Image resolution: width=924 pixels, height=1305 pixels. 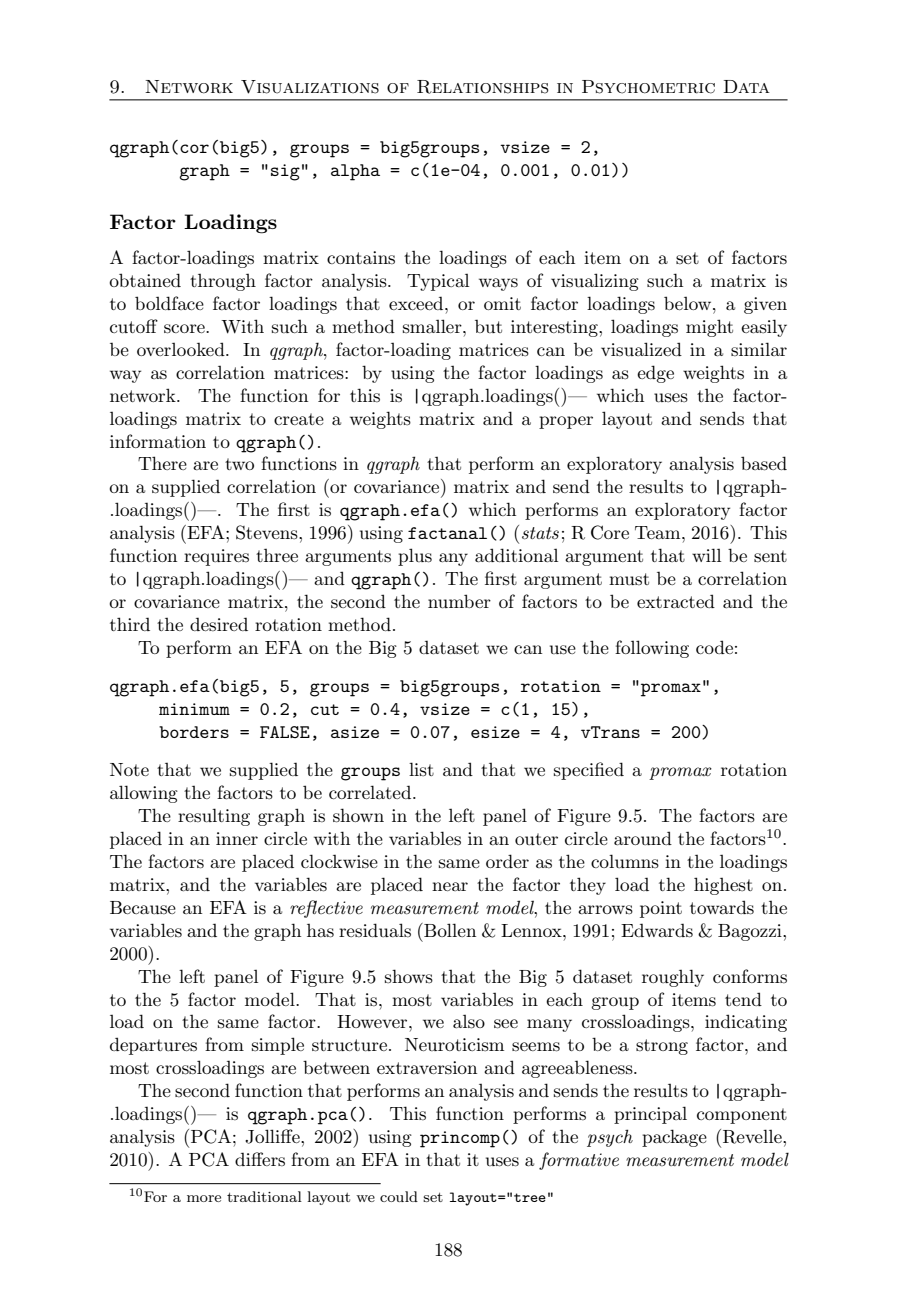 What do you see at coordinates (285, 172) in the screenshot?
I see `sig` at bounding box center [285, 172].
